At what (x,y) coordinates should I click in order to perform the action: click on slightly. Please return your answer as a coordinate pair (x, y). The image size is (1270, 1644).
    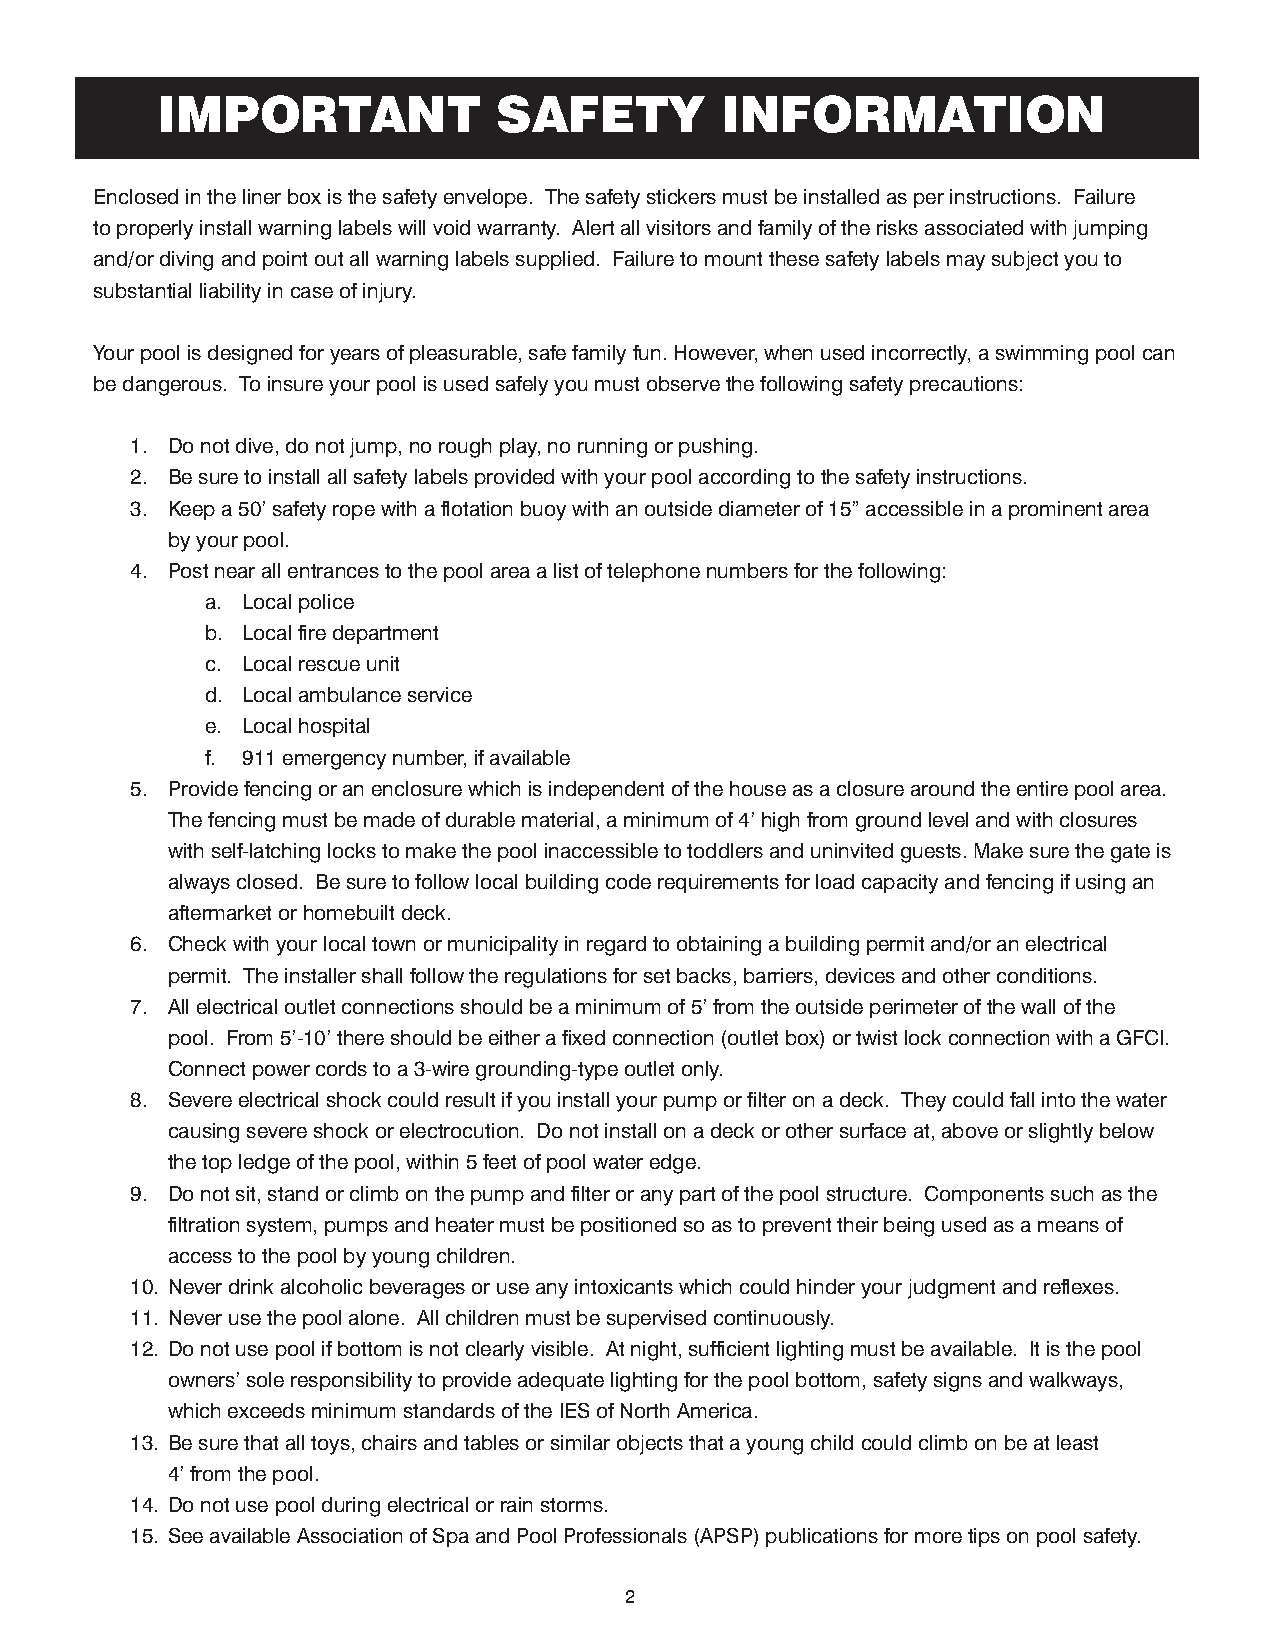
    Looking at the image, I should click on (1061, 1133).
